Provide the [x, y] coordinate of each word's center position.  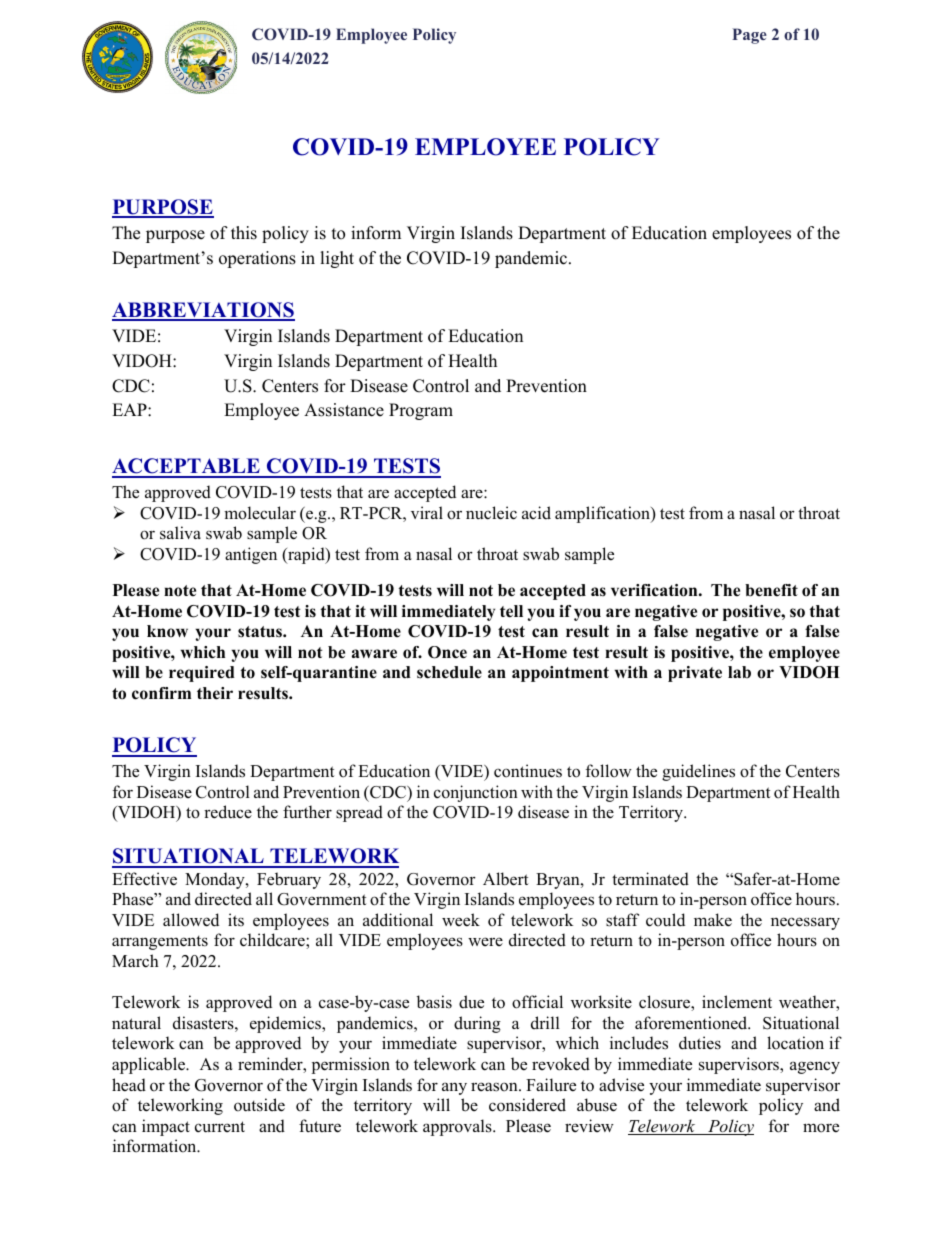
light [337, 259]
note [180, 591]
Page [749, 36]
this [244, 233]
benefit [771, 590]
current [220, 1127]
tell [511, 611]
